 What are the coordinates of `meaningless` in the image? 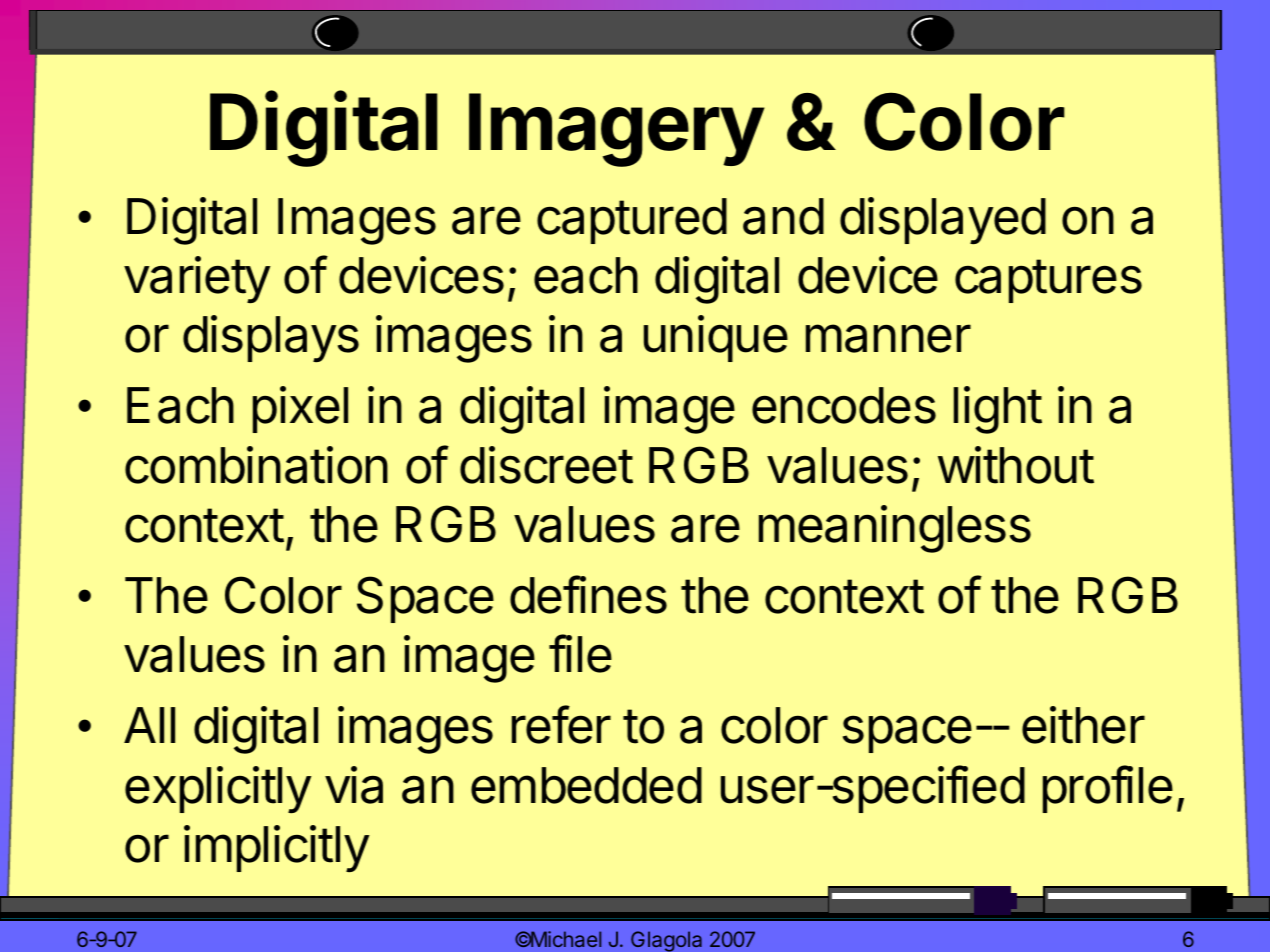 It's located at (895, 529).
